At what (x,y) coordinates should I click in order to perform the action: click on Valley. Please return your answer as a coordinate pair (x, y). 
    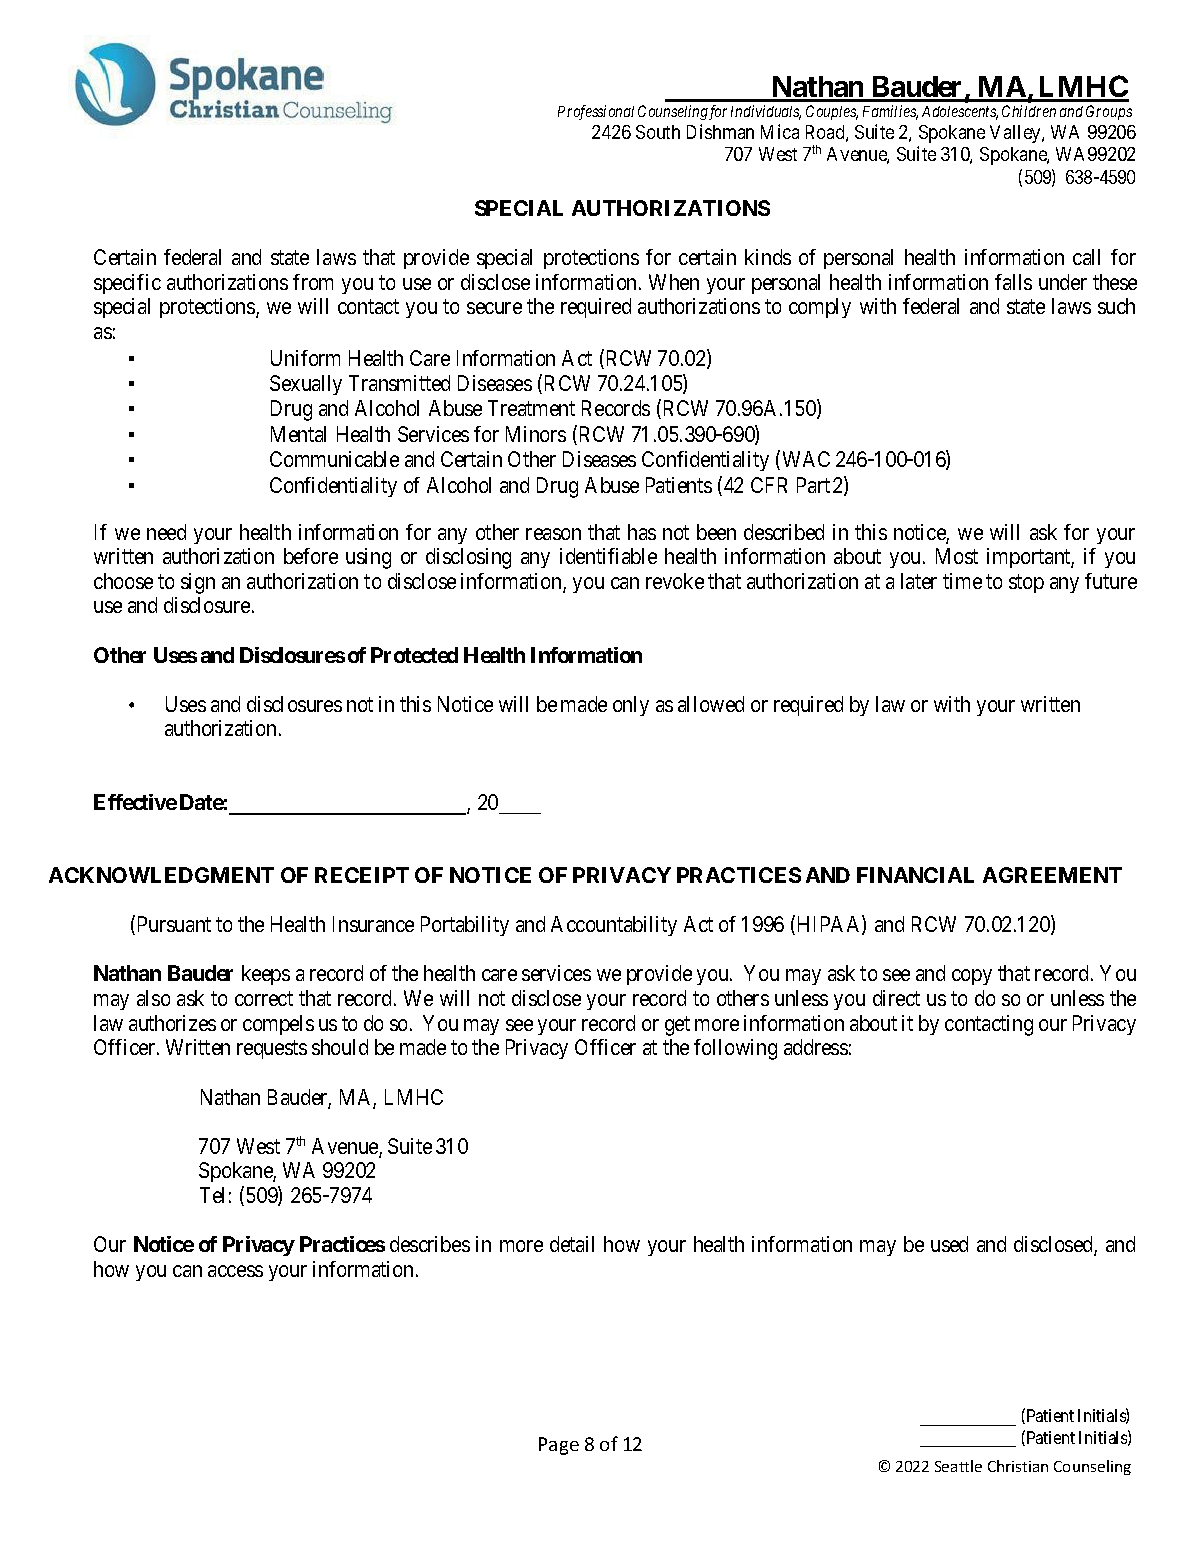
    Looking at the image, I should click on (1016, 134).
